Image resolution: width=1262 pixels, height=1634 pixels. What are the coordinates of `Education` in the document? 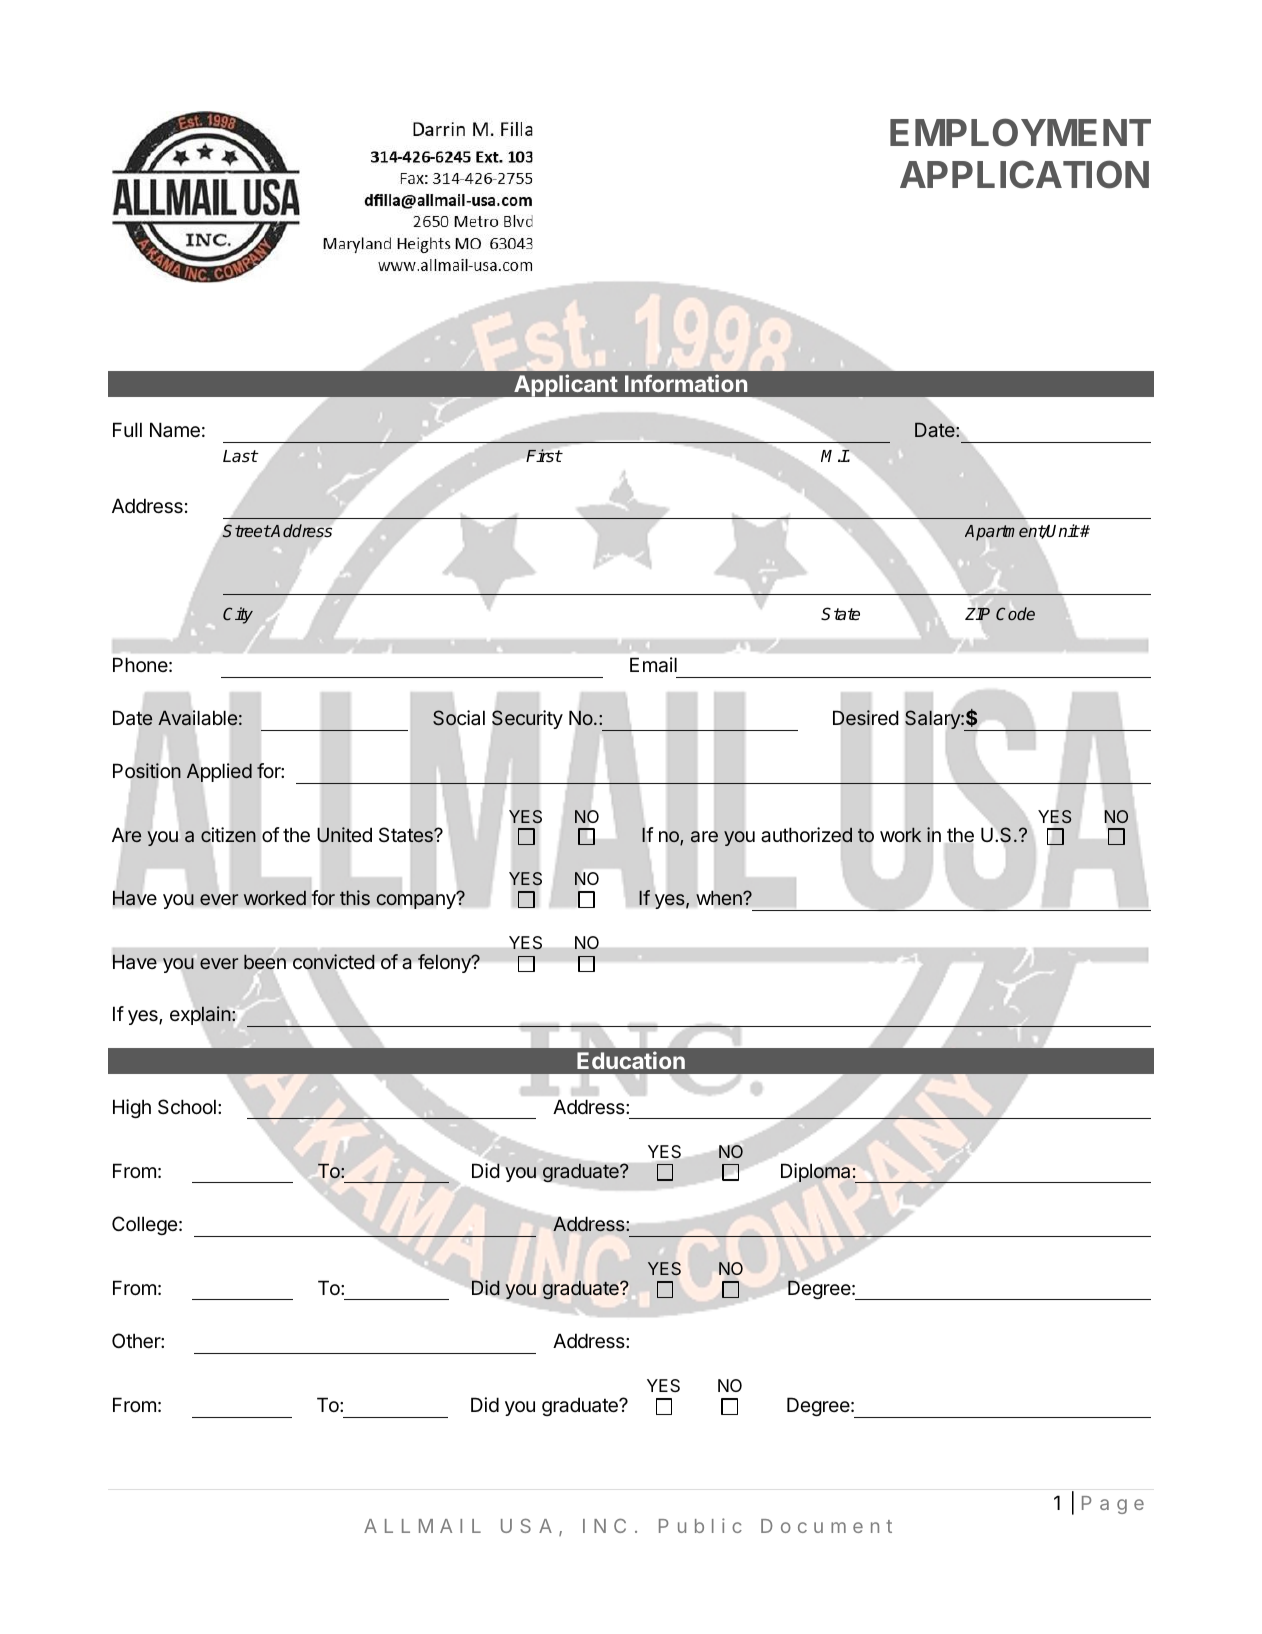 It's located at (631, 1060).
